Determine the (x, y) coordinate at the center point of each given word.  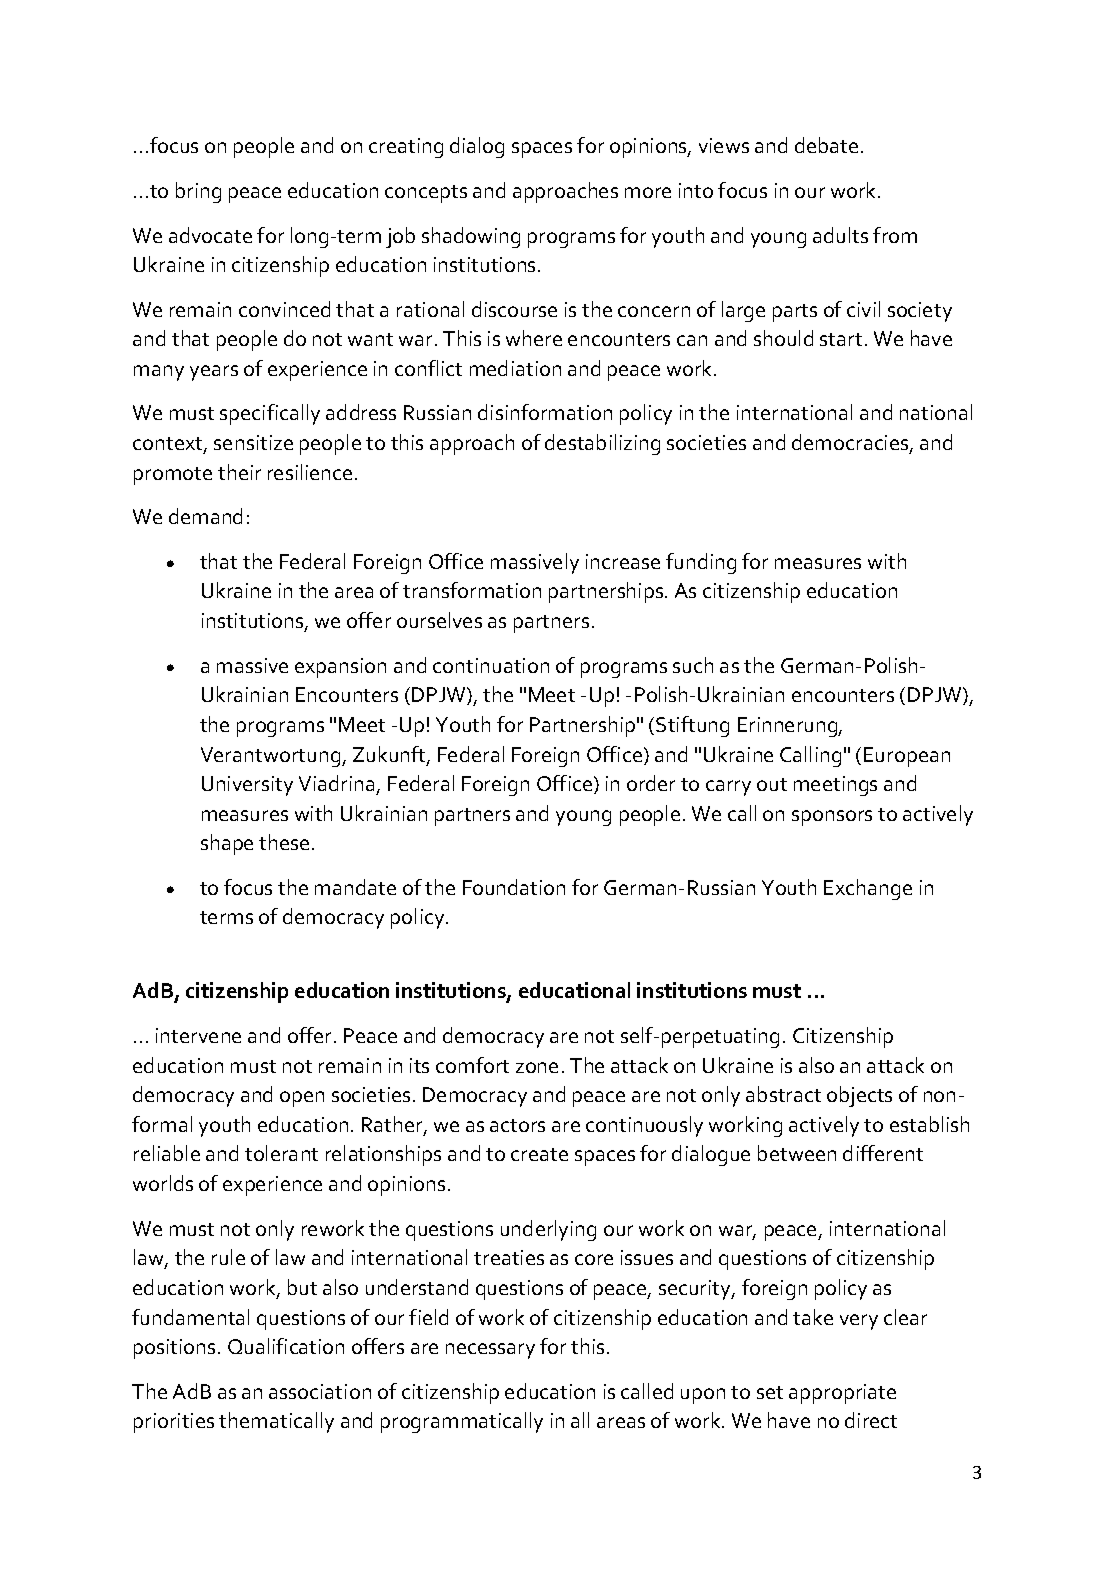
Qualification (286, 1346)
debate (826, 145)
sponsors (832, 818)
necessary (490, 1351)
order (651, 783)
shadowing (471, 237)
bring (198, 192)
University (247, 786)
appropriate (842, 1394)
